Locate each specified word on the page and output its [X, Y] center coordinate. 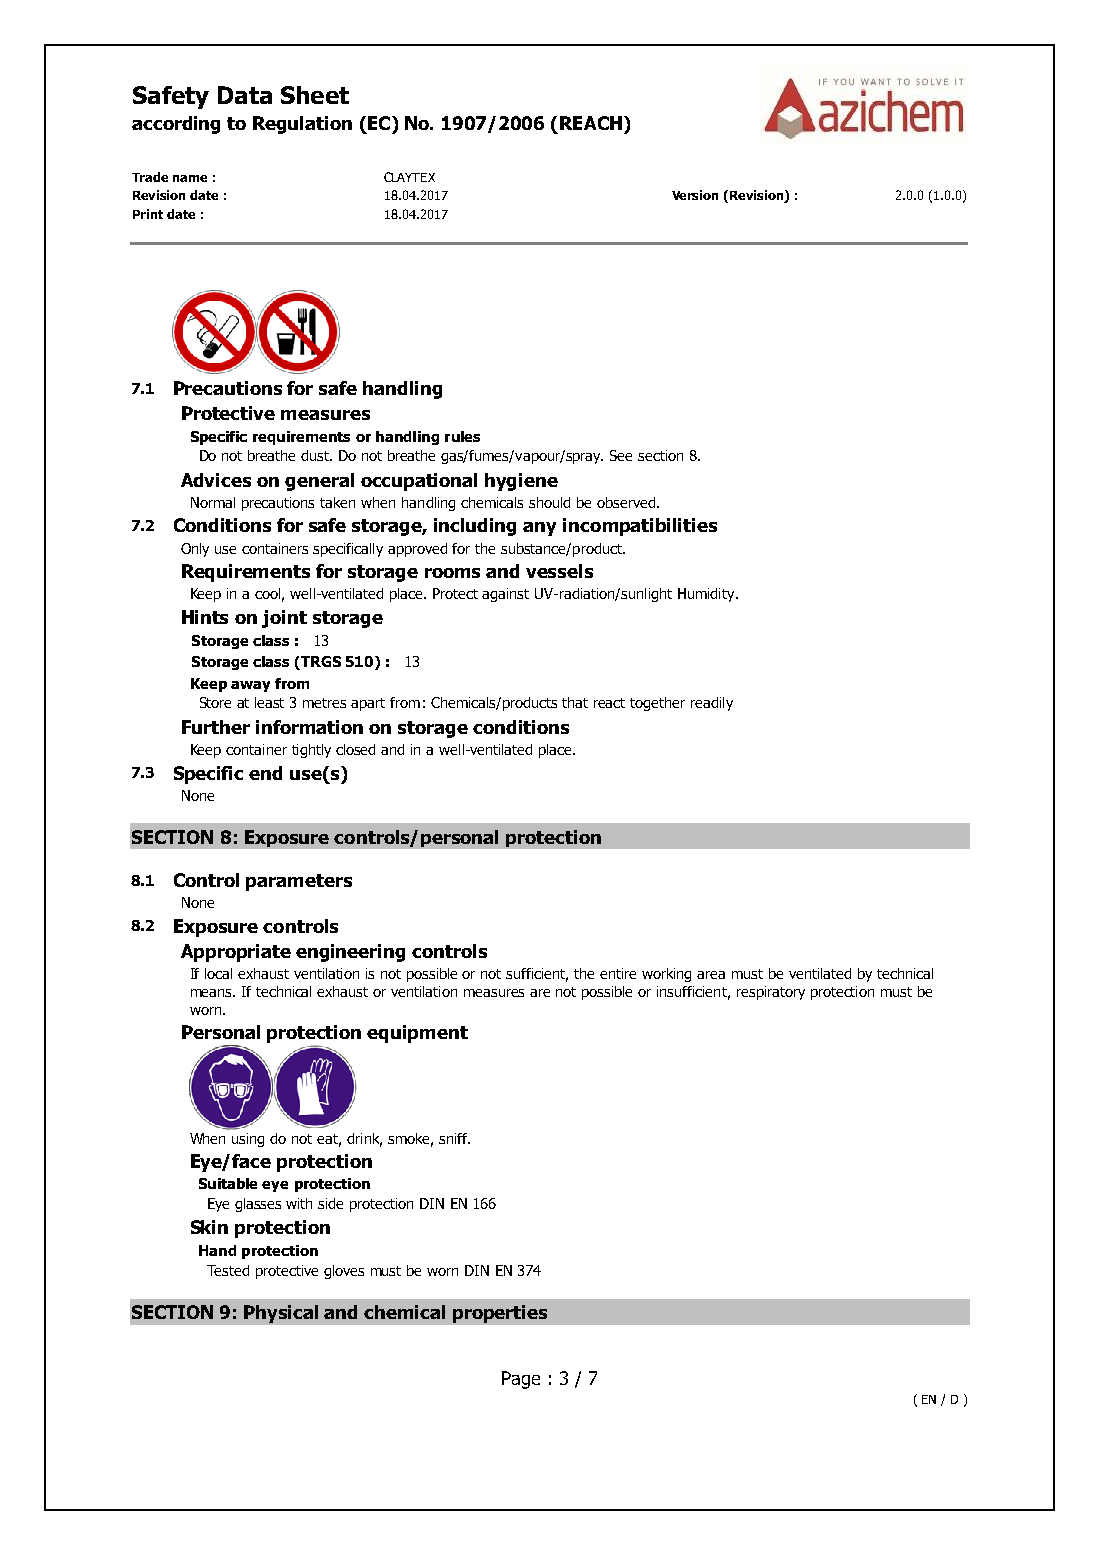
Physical [281, 1314]
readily [712, 704]
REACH [592, 123]
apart [368, 704]
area [711, 975]
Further [216, 727]
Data [245, 95]
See [621, 455]
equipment [417, 1034]
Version [695, 195]
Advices [216, 480]
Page [521, 1380]
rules [462, 436]
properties [500, 1314]
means [213, 993]
